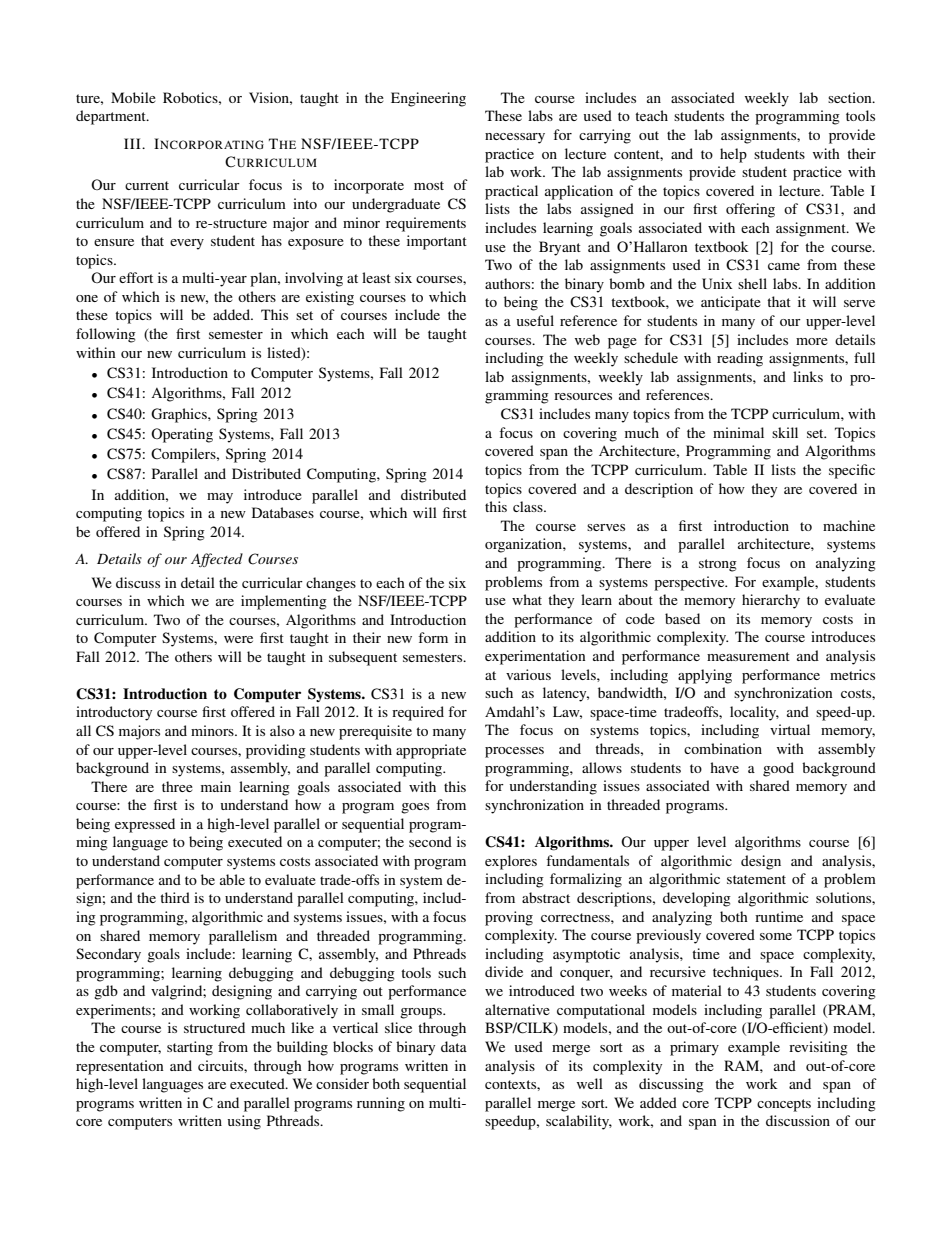 The image size is (952, 1233). What do you see at coordinates (182, 435) in the document?
I see `Operating` at bounding box center [182, 435].
